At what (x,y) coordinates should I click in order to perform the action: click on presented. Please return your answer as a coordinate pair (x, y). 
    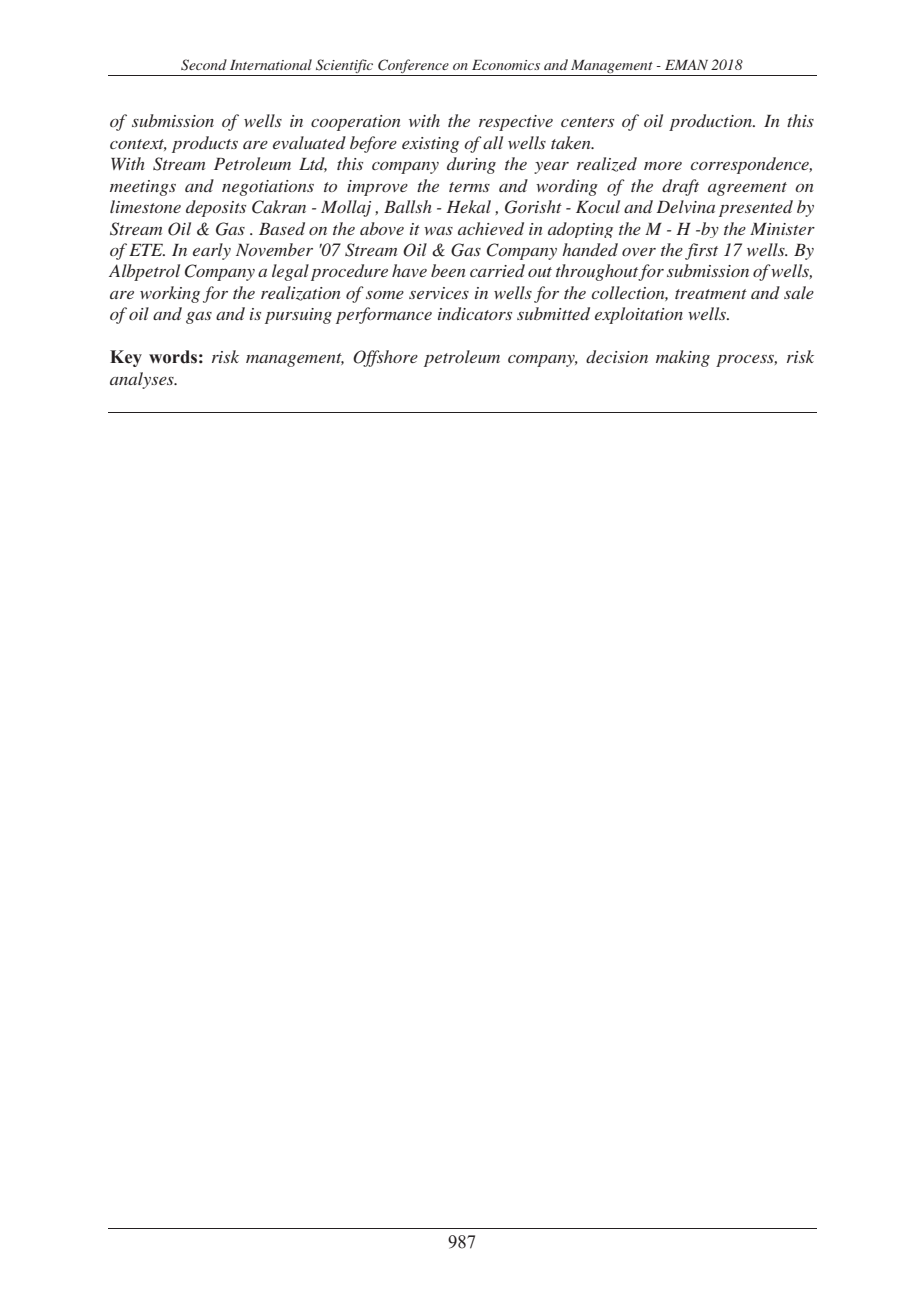
    Looking at the image, I should click on (756, 208).
